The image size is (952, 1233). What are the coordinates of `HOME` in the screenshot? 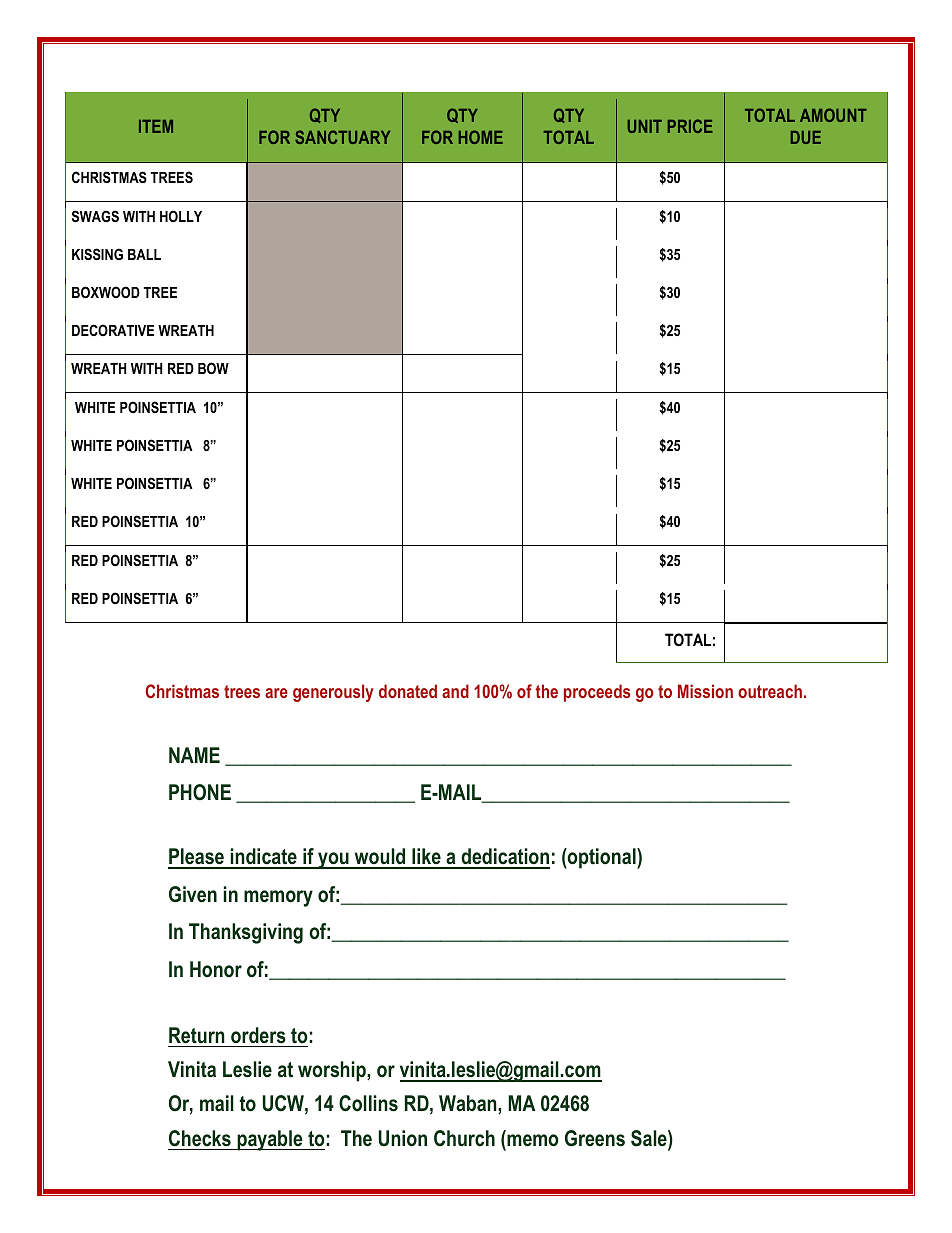 It's located at (481, 137).
